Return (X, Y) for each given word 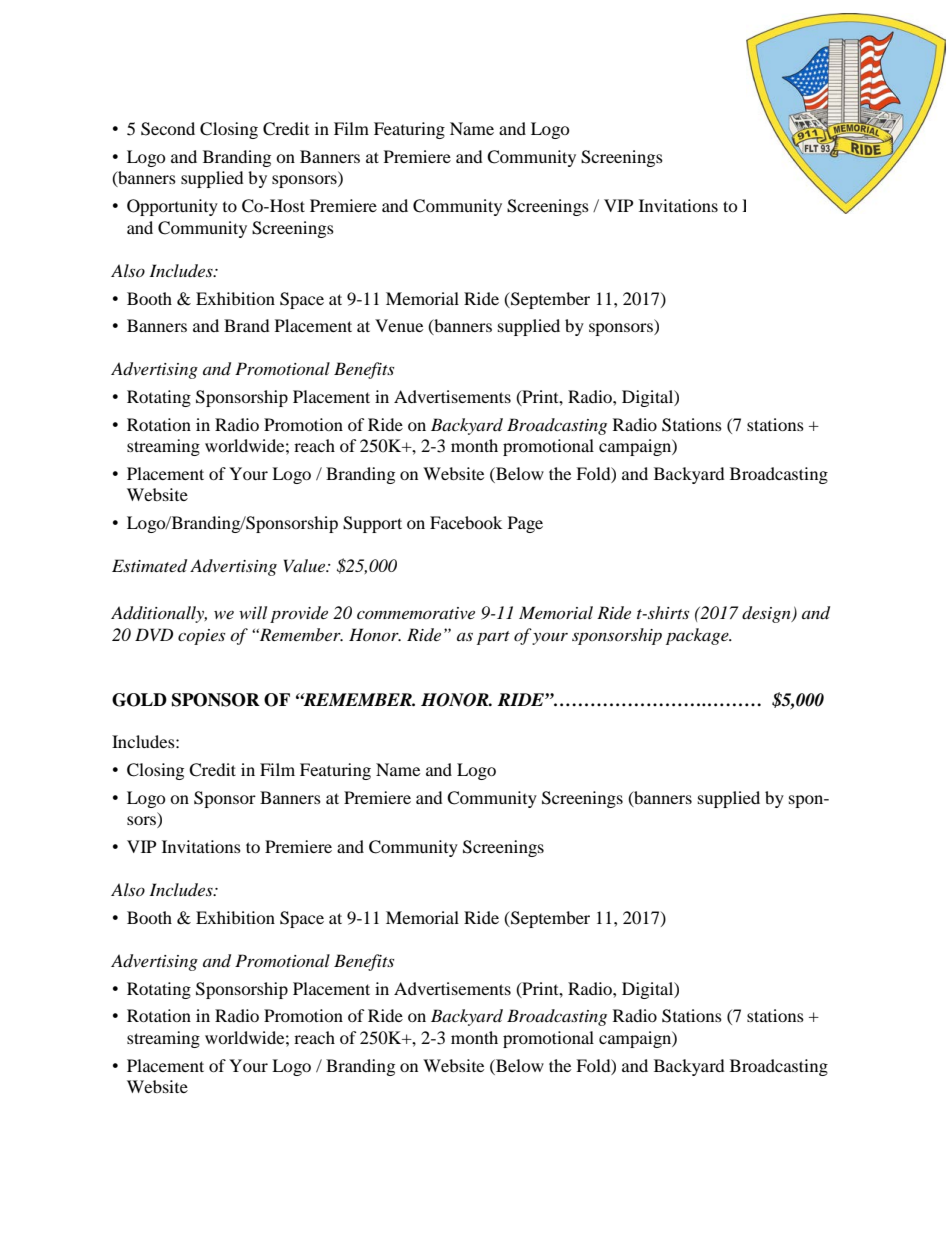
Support (372, 524)
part (493, 638)
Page (525, 524)
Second (168, 129)
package (698, 636)
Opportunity (172, 207)
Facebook (466, 522)
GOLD (139, 700)
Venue (399, 325)
